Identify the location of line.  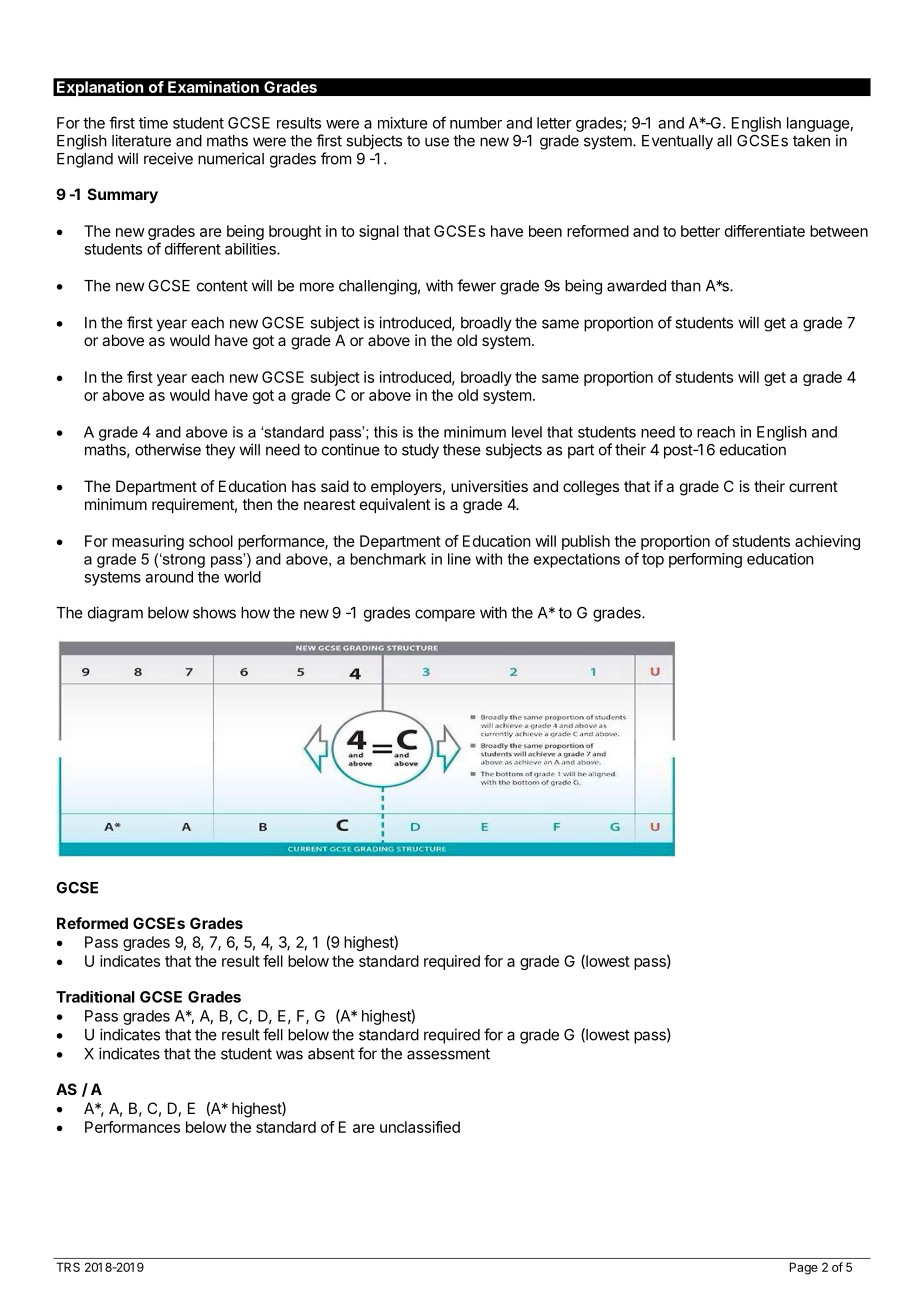
(459, 559).
